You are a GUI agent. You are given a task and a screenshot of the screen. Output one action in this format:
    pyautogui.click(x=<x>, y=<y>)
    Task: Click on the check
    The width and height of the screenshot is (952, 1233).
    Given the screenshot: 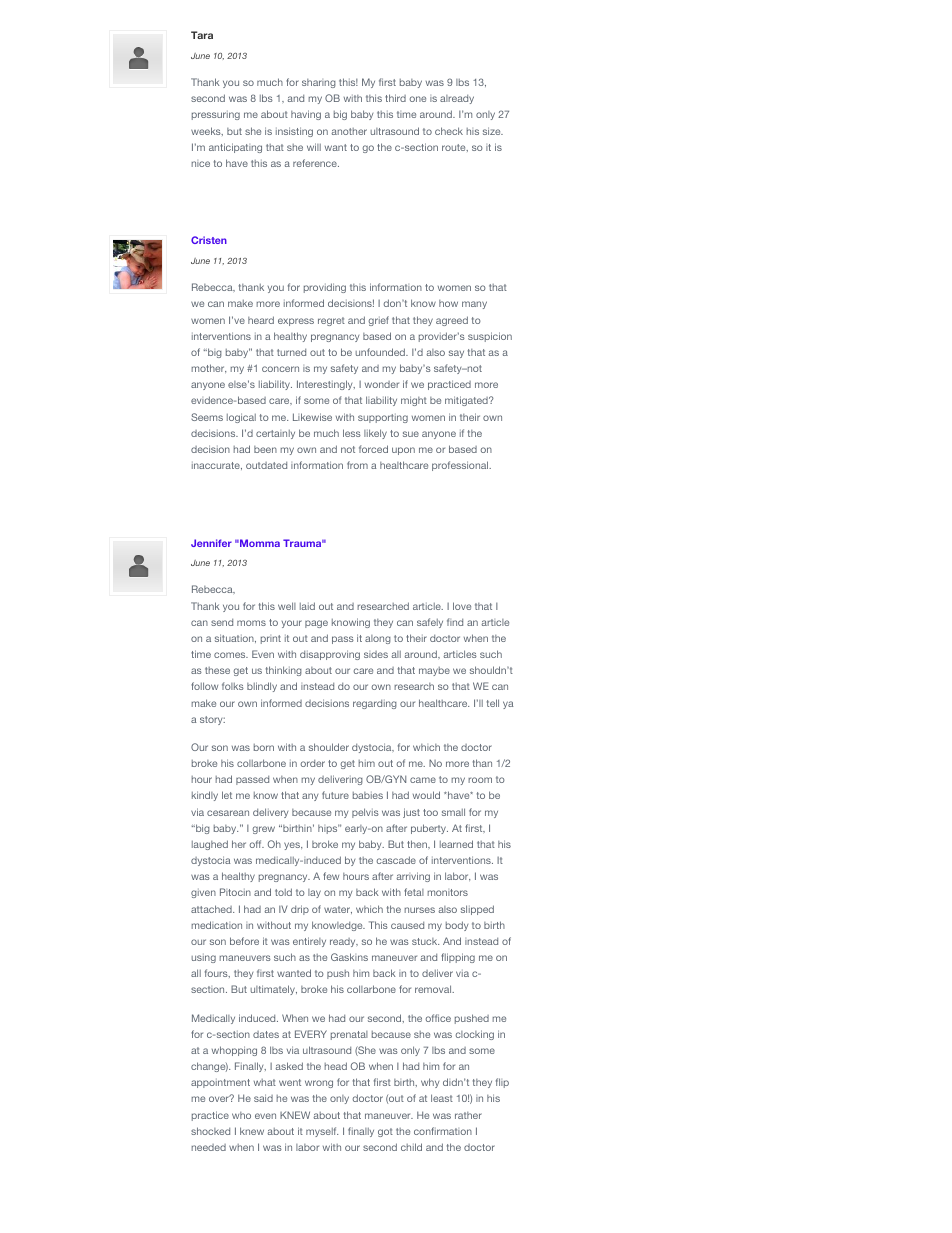 What is the action you would take?
    pyautogui.click(x=449, y=131)
